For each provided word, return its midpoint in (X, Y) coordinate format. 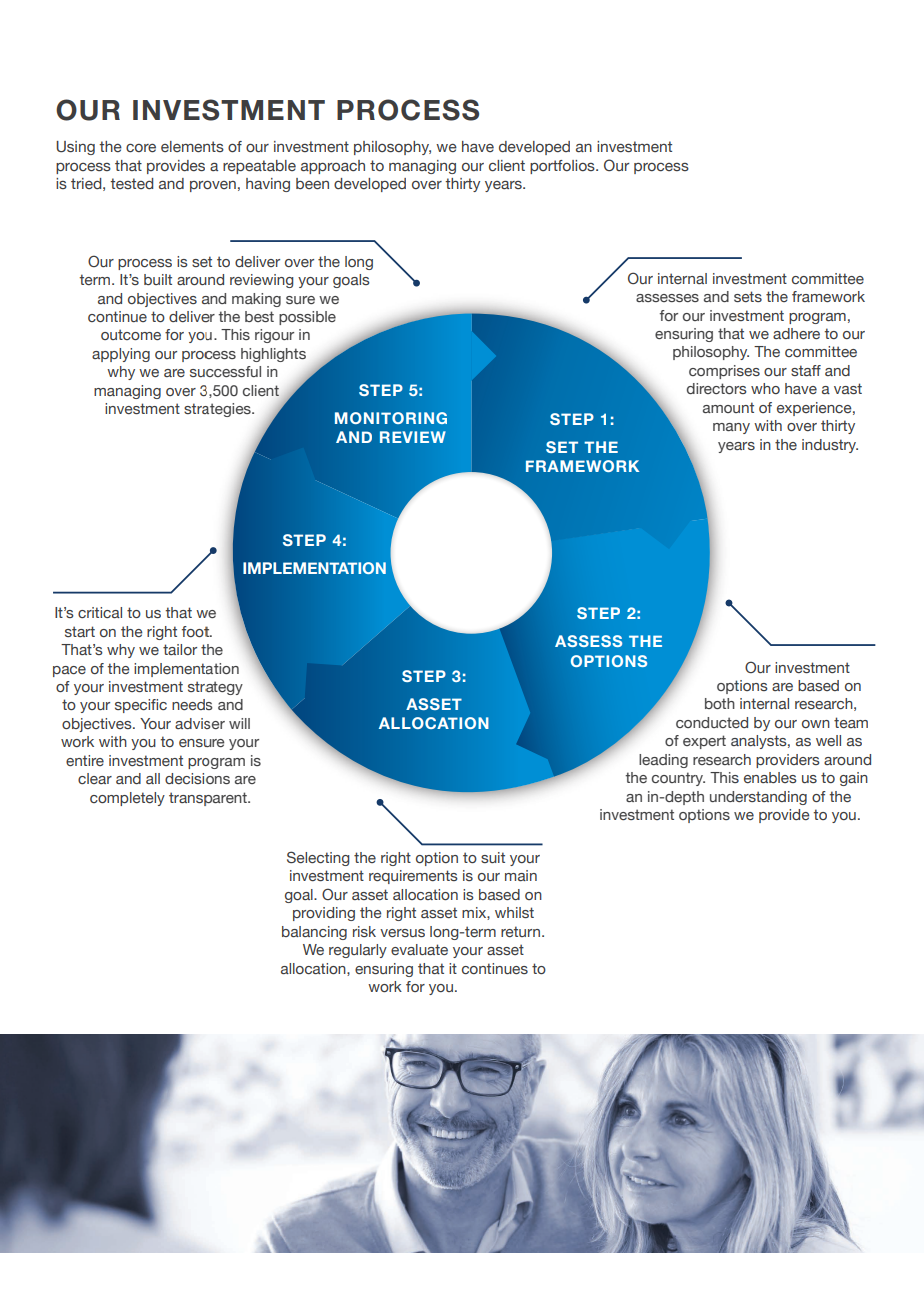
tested (131, 183)
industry (830, 446)
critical (100, 612)
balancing (314, 933)
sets (748, 296)
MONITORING (391, 418)
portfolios (563, 167)
